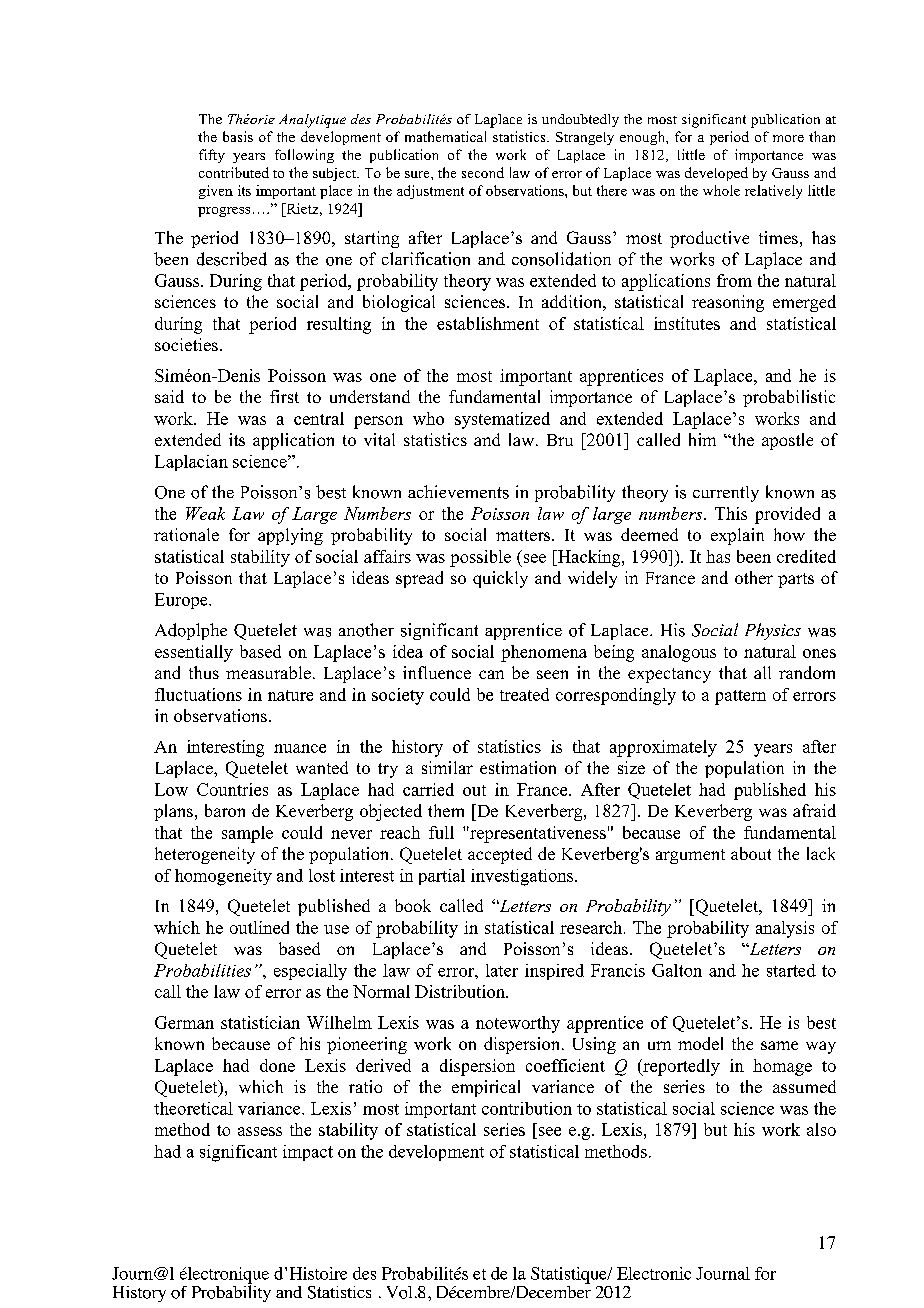 The image size is (924, 1308). What do you see at coordinates (654, 1273) in the screenshot?
I see `Electronic` at bounding box center [654, 1273].
